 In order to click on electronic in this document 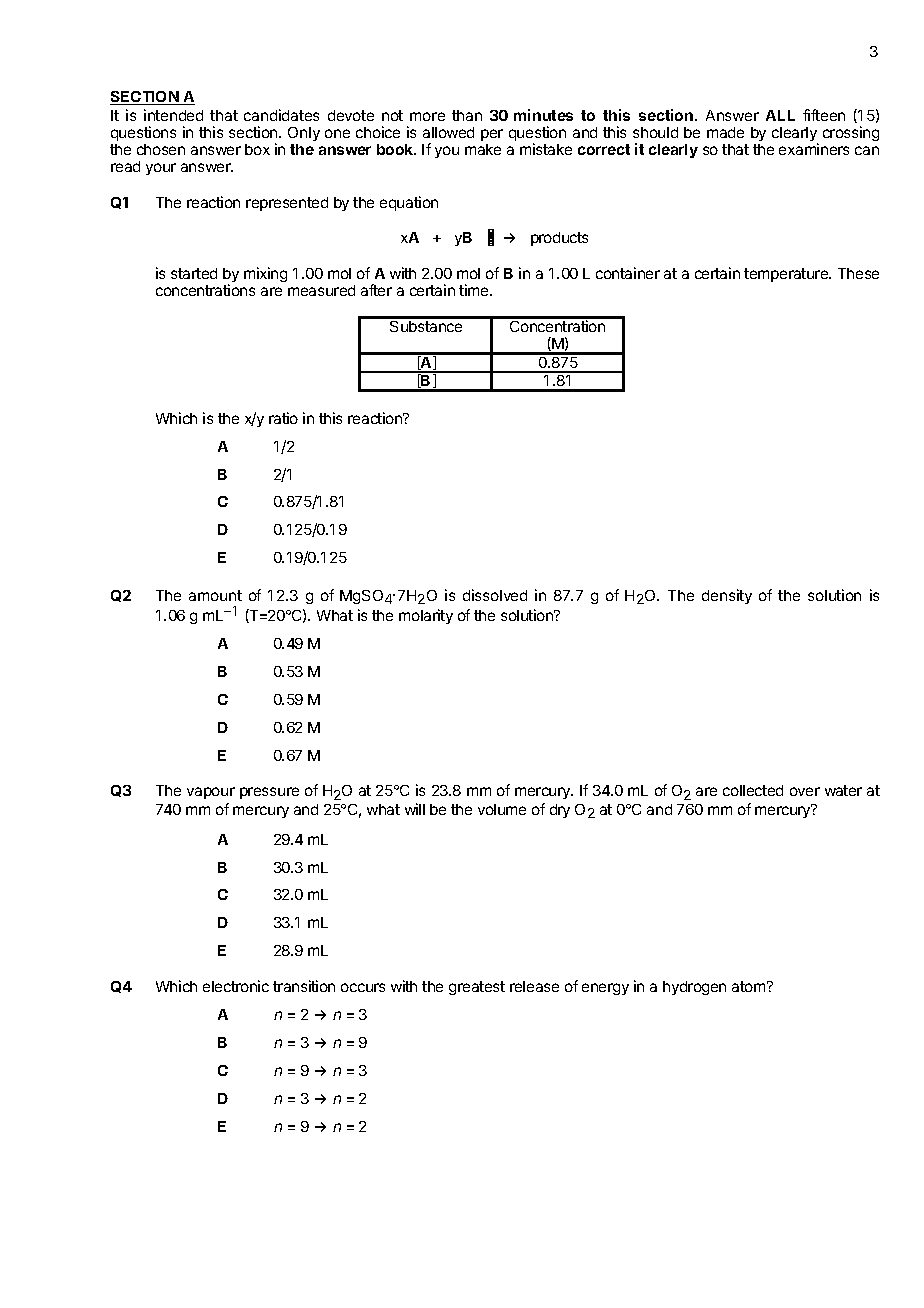, I will do `click(236, 986)`.
